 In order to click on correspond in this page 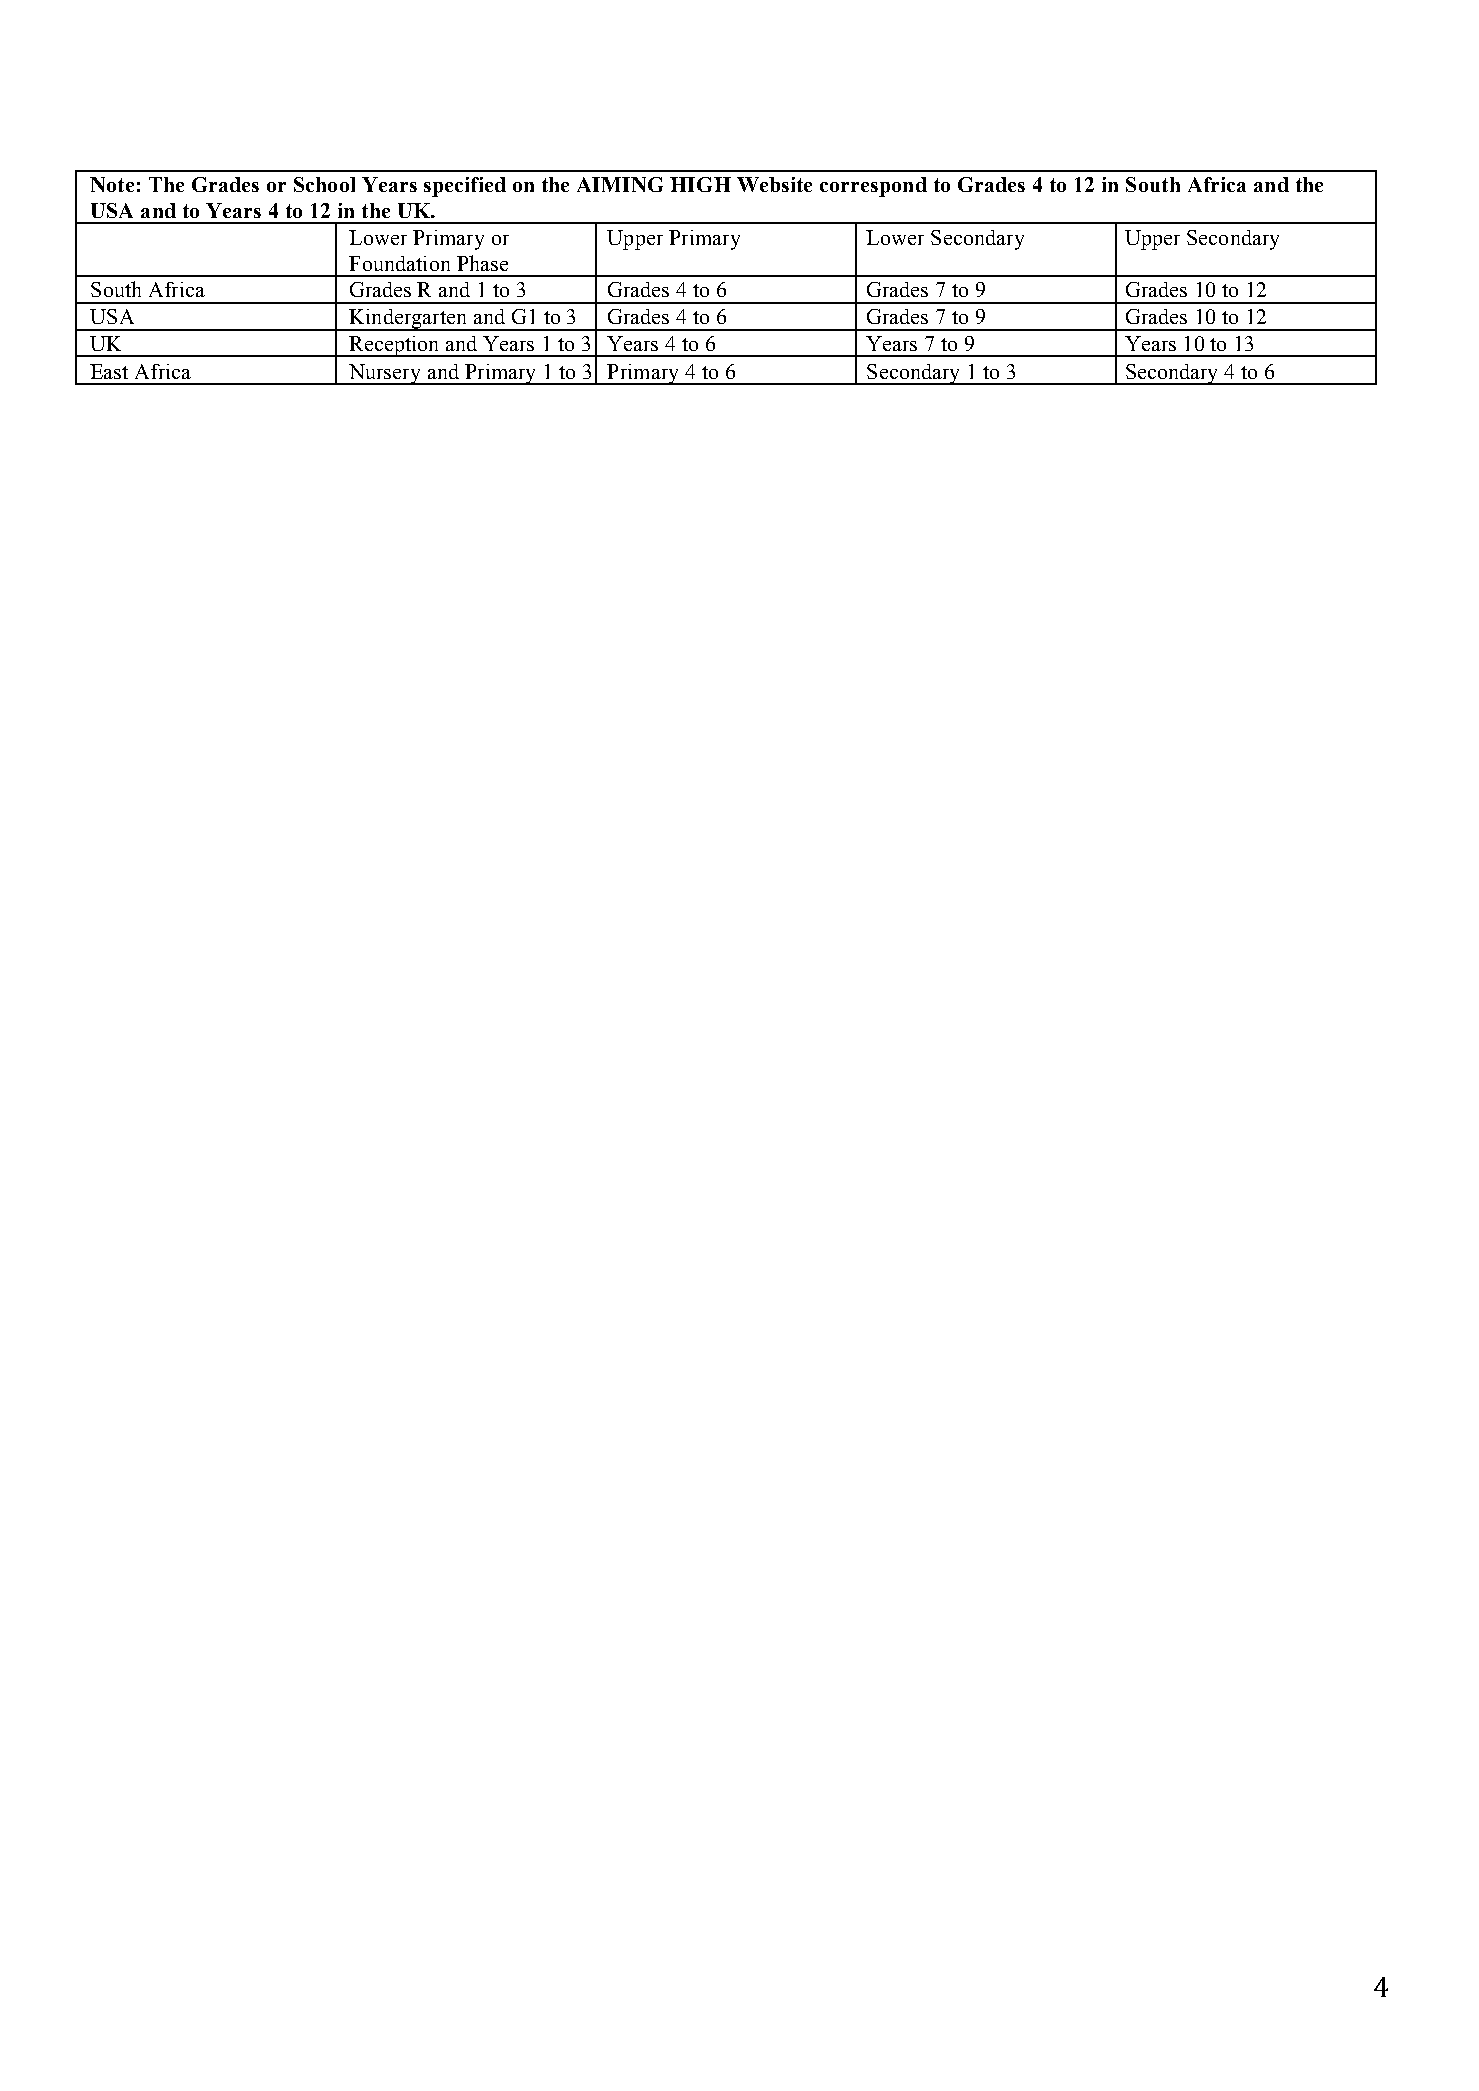, I will do `click(873, 187)`.
